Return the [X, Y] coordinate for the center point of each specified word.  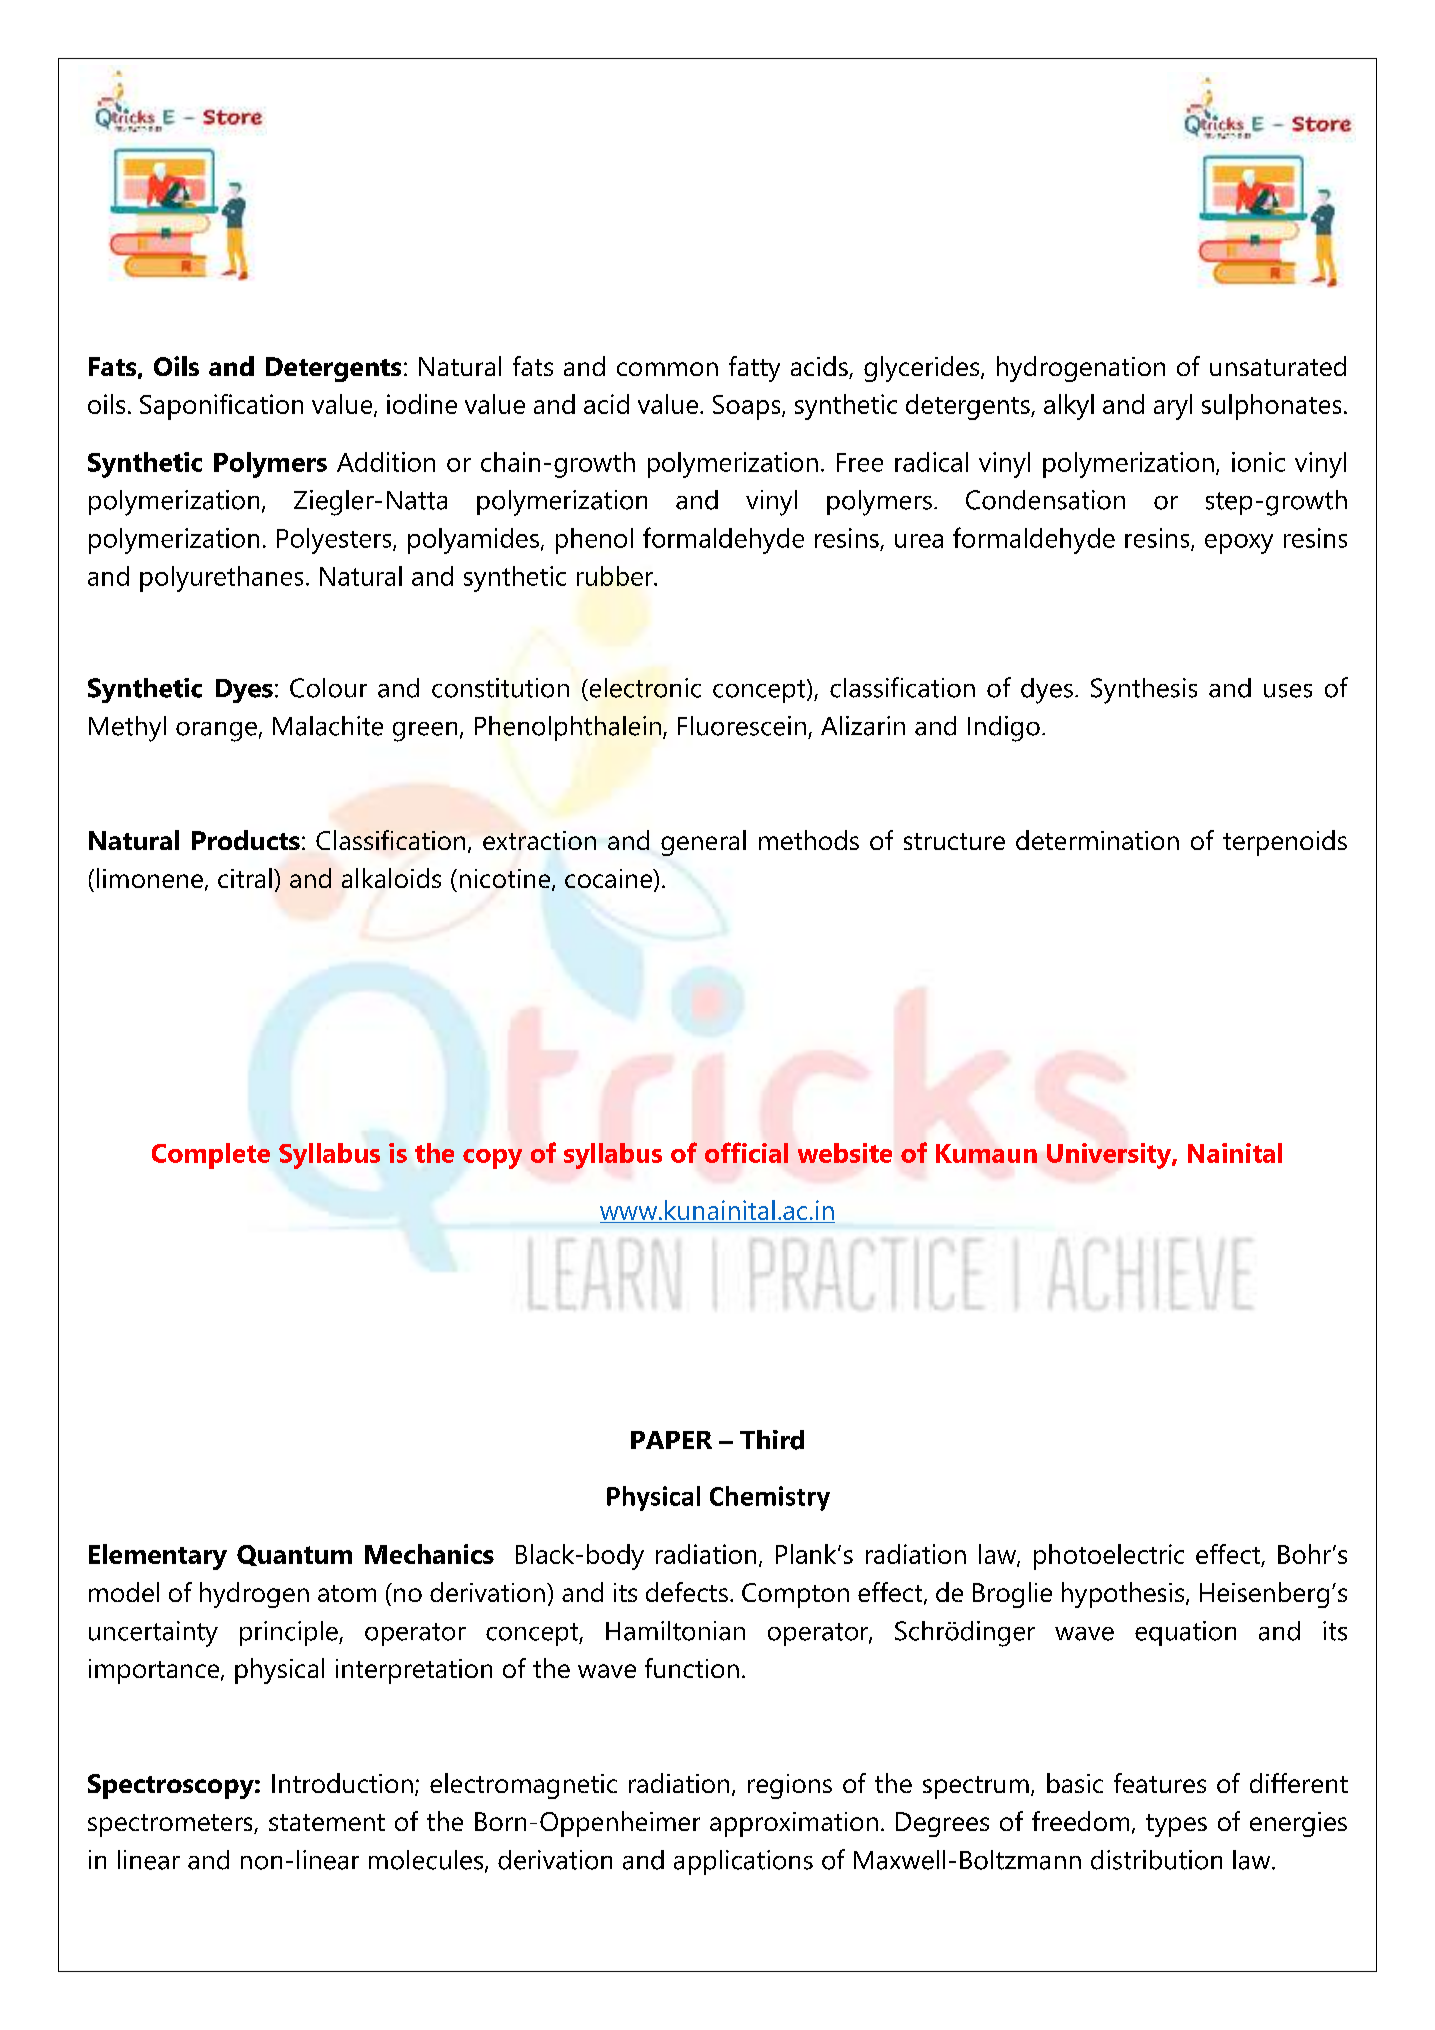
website [845, 1153]
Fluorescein [742, 726]
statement [327, 1822]
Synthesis [1144, 691]
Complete [211, 1156]
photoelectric [1109, 1557]
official [746, 1152]
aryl [1173, 407]
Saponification [221, 407]
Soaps [748, 407]
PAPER [671, 1440]
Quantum [294, 1555]
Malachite [328, 726]
